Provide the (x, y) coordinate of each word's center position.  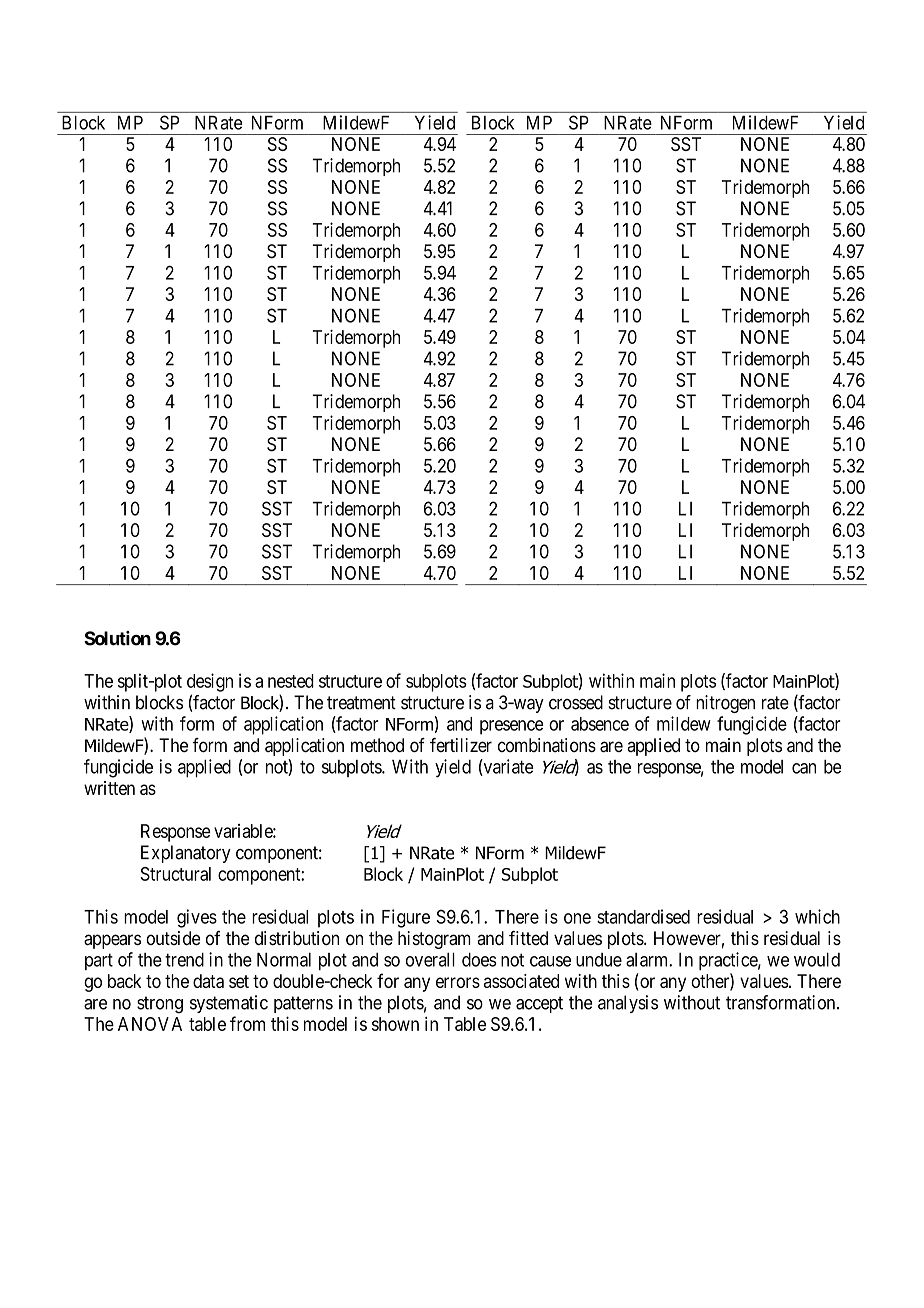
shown (395, 1024)
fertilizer (461, 745)
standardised (643, 916)
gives (197, 918)
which (817, 916)
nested (291, 681)
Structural (175, 874)
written (109, 788)
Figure (406, 918)
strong (160, 1005)
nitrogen (725, 704)
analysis (628, 1004)
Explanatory (186, 854)
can (804, 768)
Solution (117, 638)
